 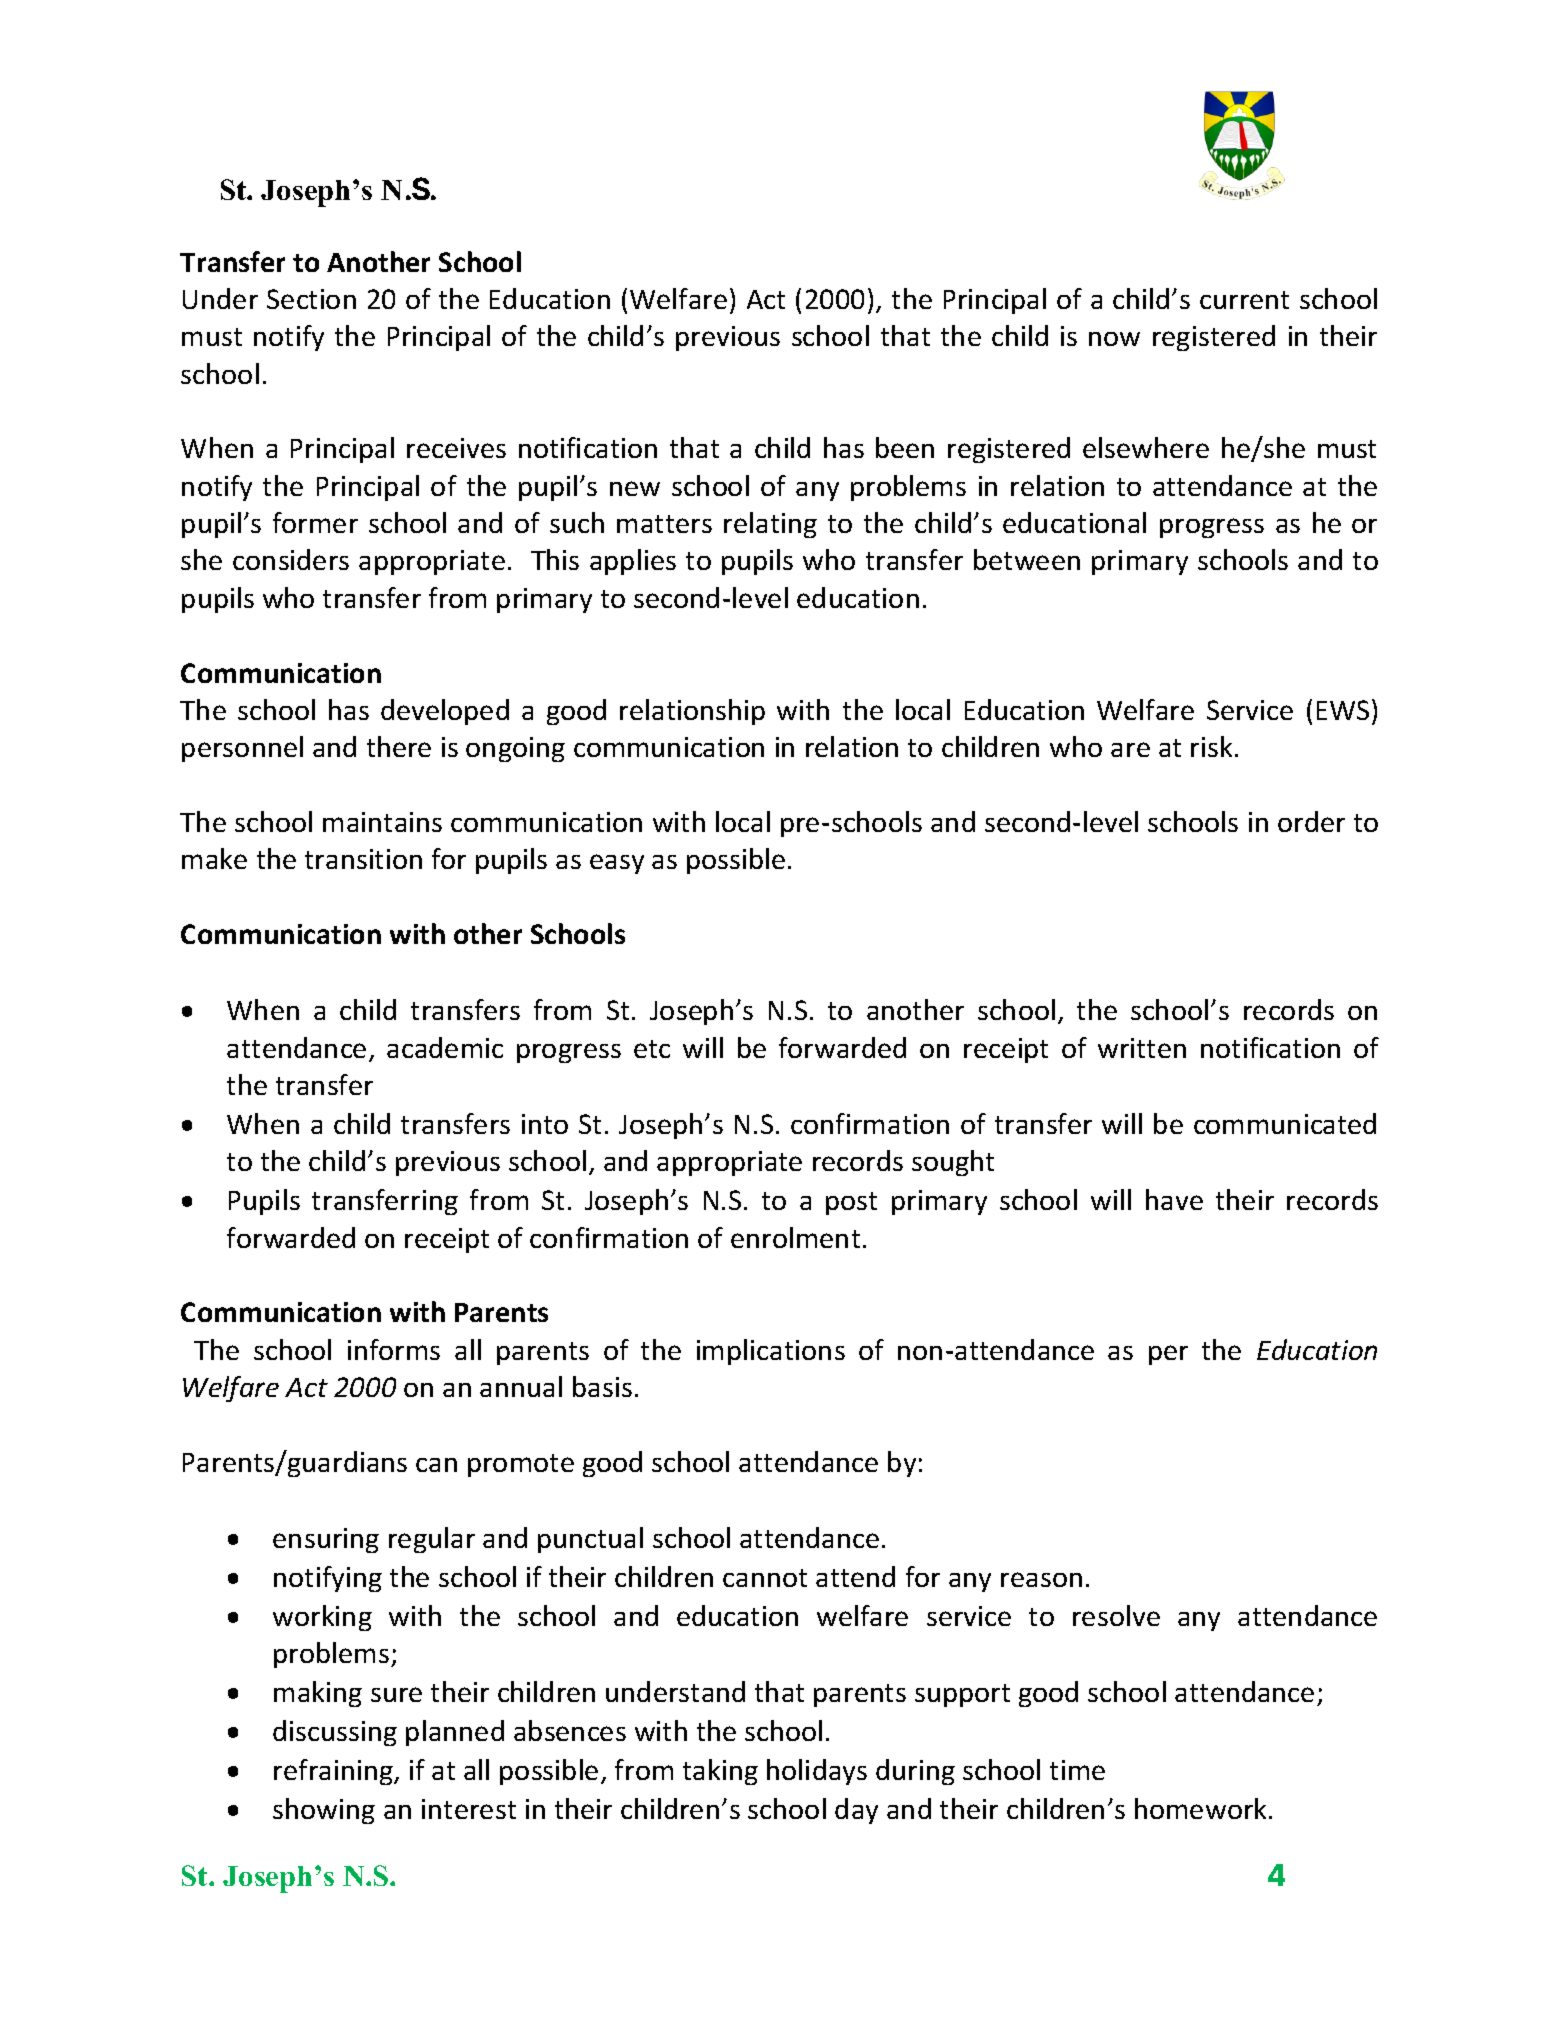 What do you see at coordinates (311, 299) in the screenshot?
I see `Section` at bounding box center [311, 299].
